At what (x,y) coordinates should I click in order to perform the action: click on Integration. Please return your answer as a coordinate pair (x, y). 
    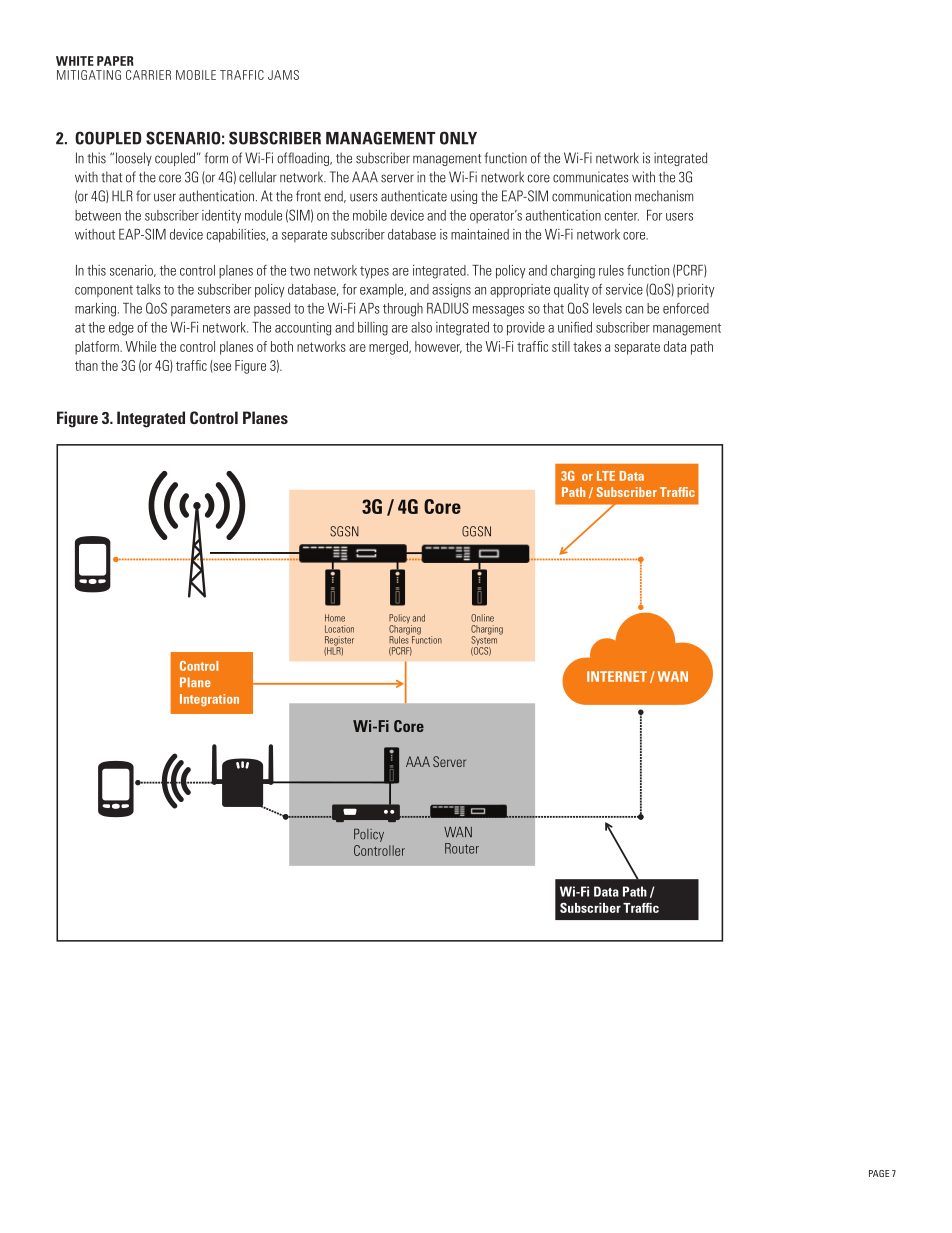
    Looking at the image, I should click on (209, 700).
